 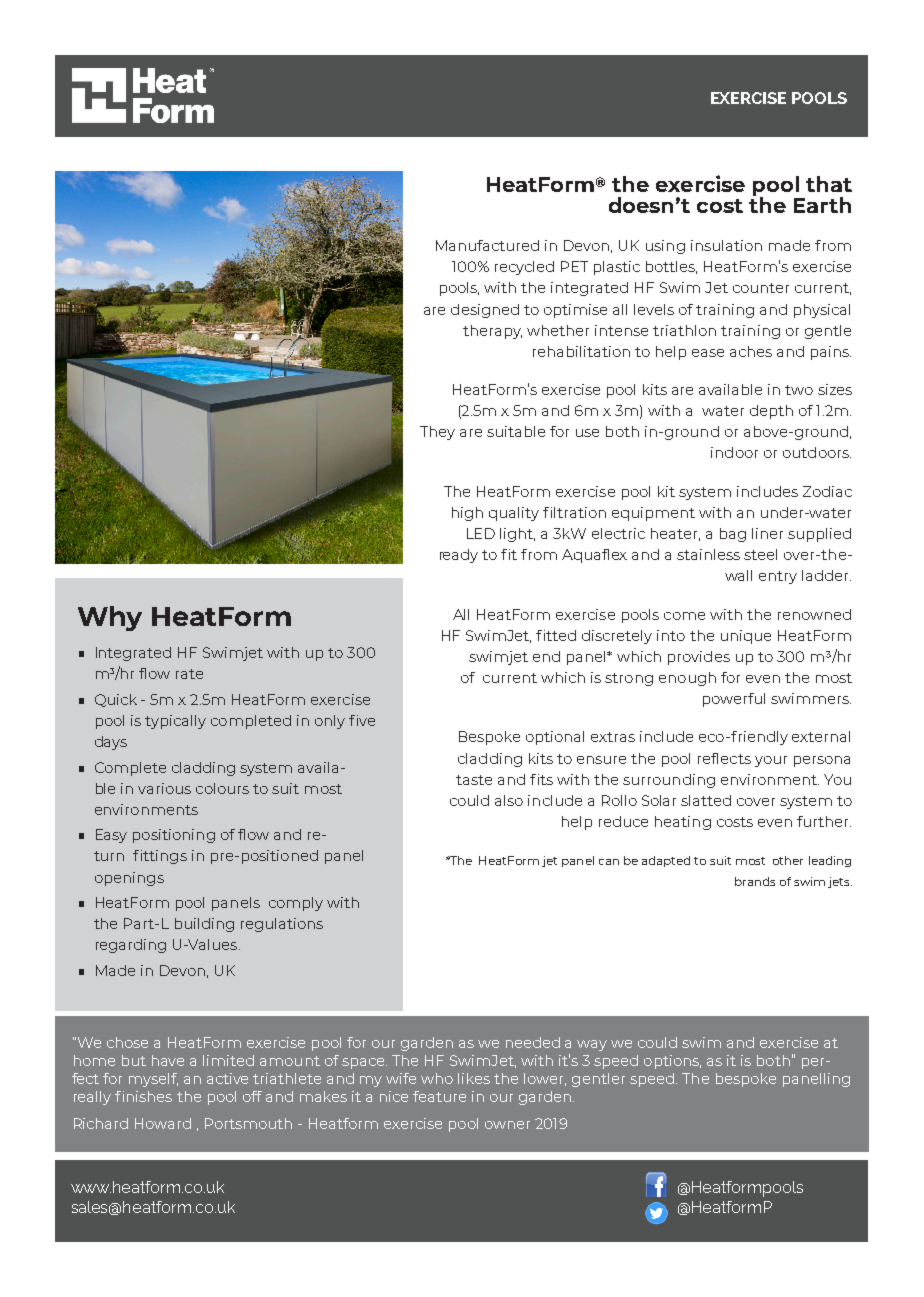 What do you see at coordinates (724, 758) in the screenshot?
I see `reflects` at bounding box center [724, 758].
